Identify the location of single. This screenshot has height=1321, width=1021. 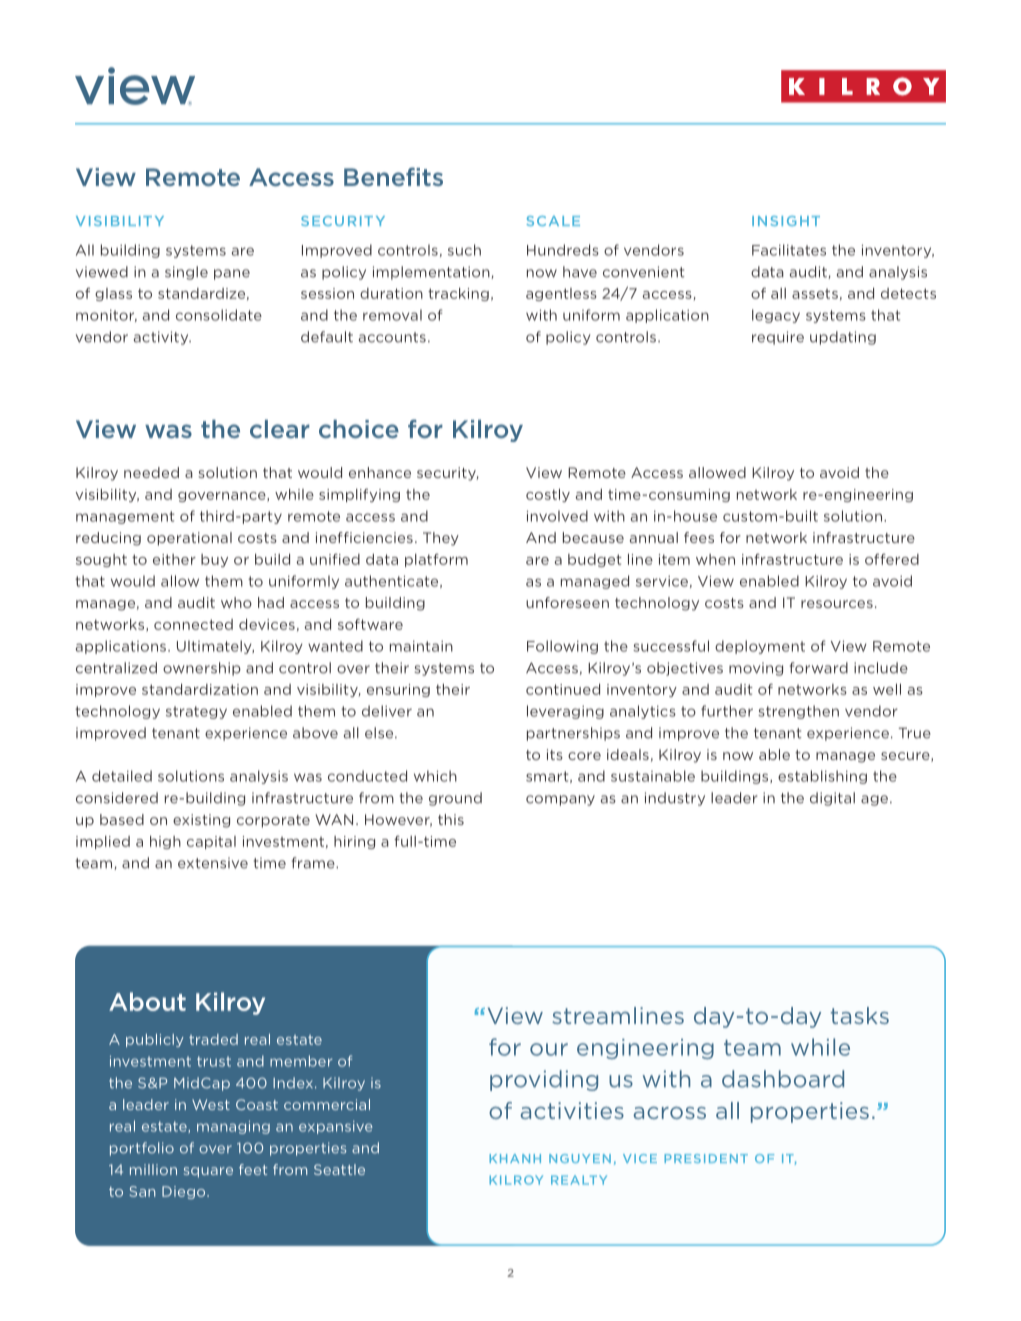
(186, 273).
